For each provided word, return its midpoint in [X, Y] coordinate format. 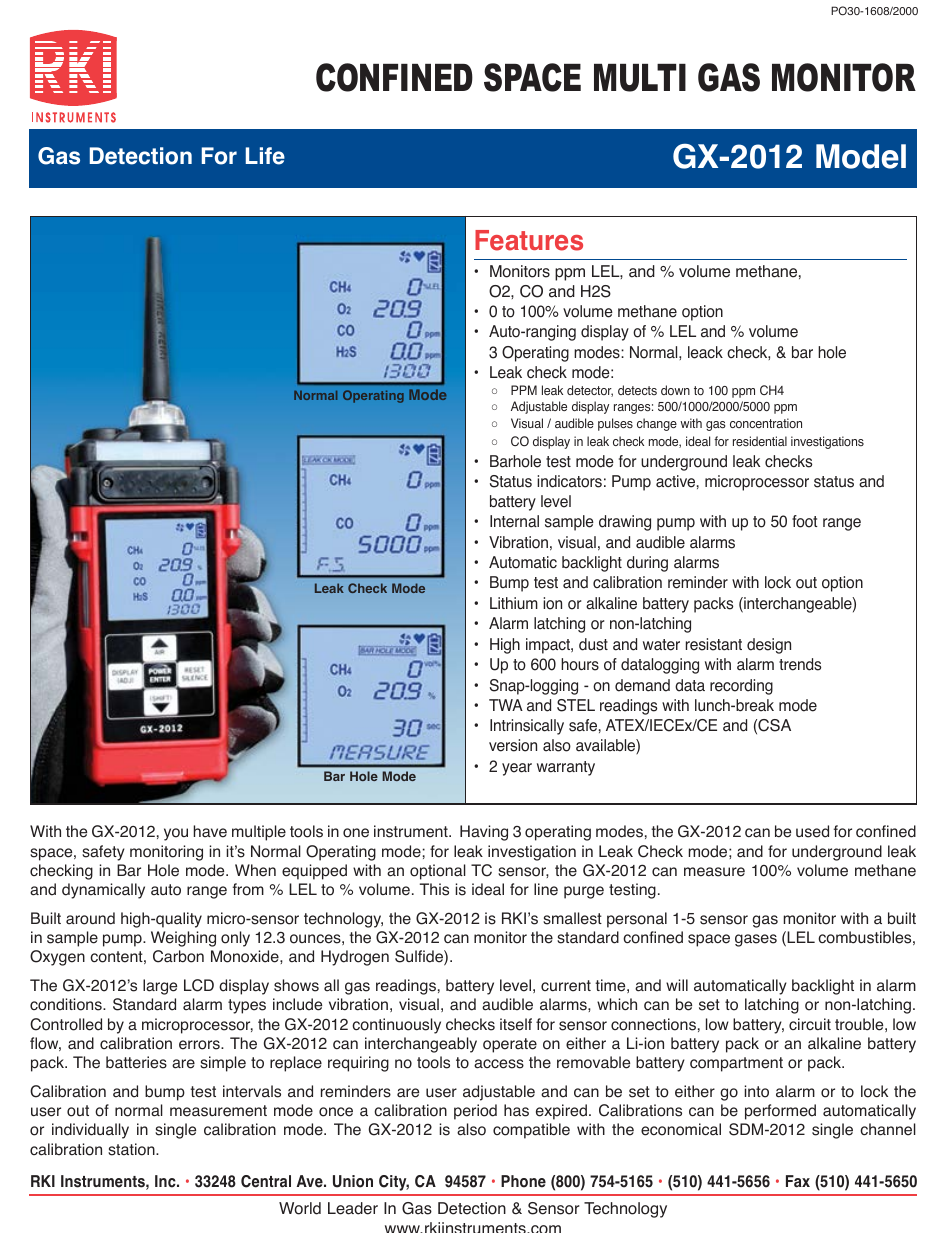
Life [265, 156]
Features [529, 240]
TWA [506, 705]
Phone [523, 1181]
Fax [798, 1181]
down [675, 390]
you [176, 834]
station [132, 1149]
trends [800, 664]
